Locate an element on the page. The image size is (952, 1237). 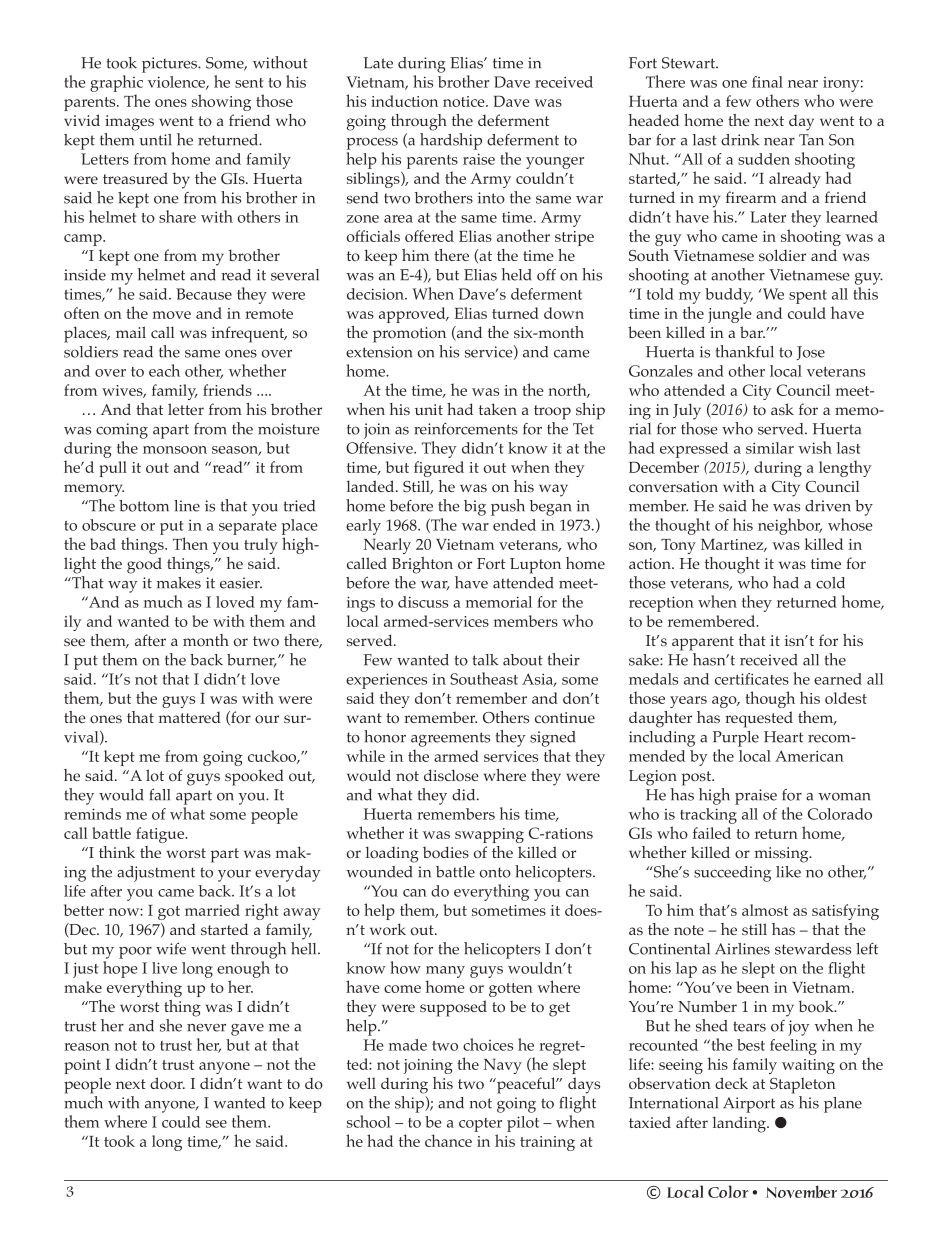
final is located at coordinates (767, 82).
